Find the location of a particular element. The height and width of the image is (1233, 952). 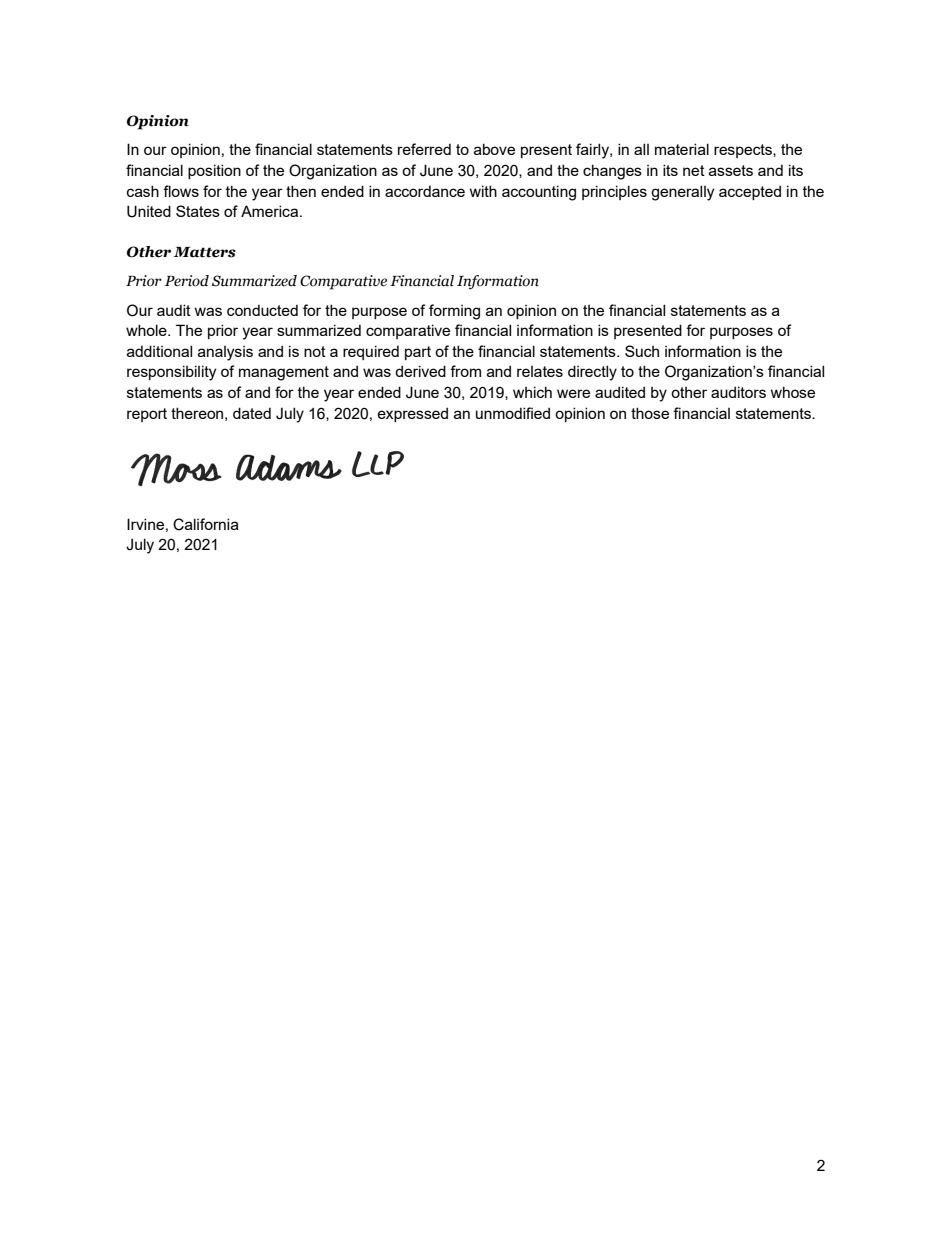

dated is located at coordinates (252, 413).
